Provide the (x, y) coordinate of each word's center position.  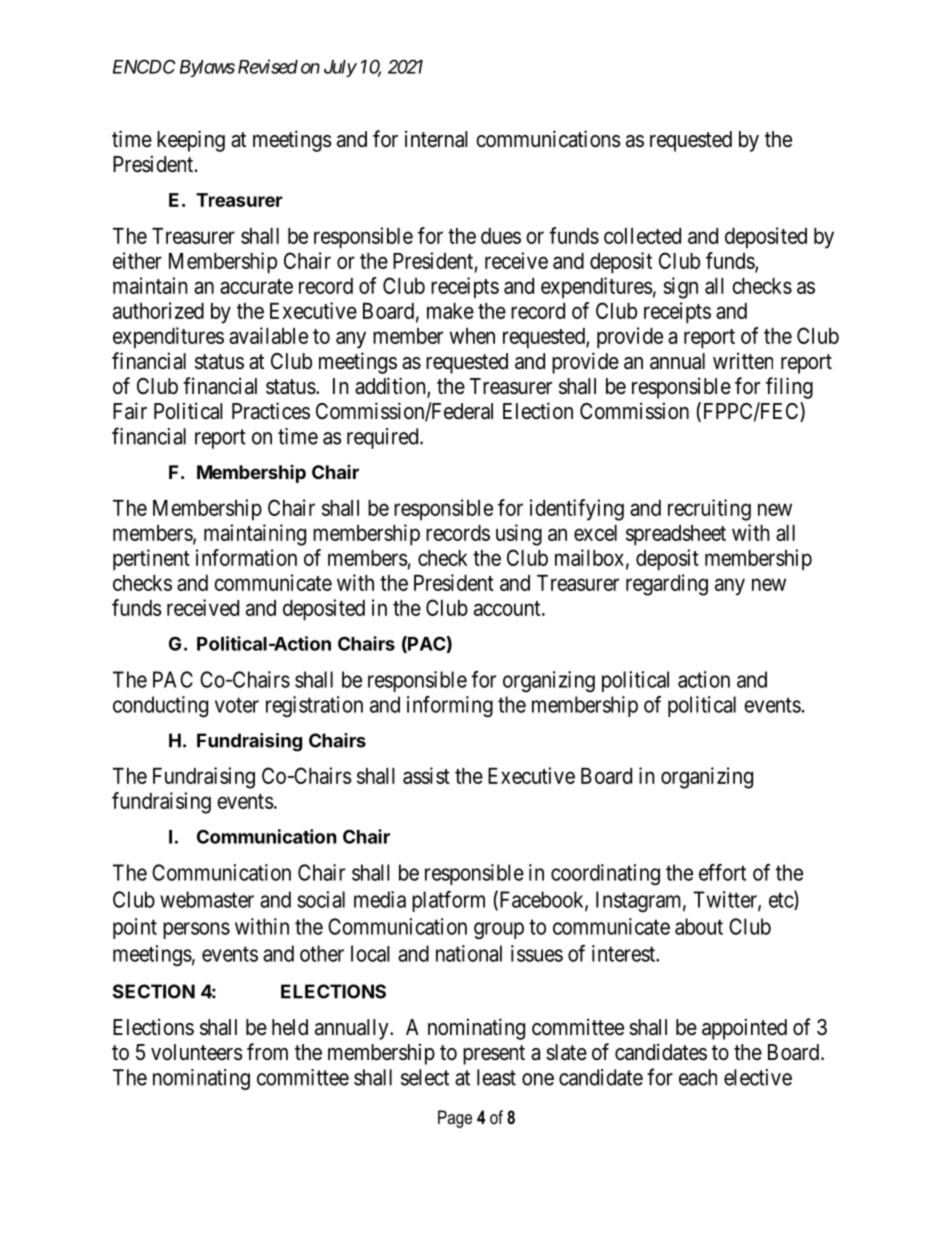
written (743, 361)
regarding (667, 585)
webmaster (207, 899)
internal (436, 139)
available (268, 335)
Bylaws (207, 68)
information (246, 557)
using (519, 535)
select (425, 1077)
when (472, 336)
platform (448, 901)
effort (722, 872)
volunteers (197, 1052)
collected (642, 236)
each (698, 1077)
